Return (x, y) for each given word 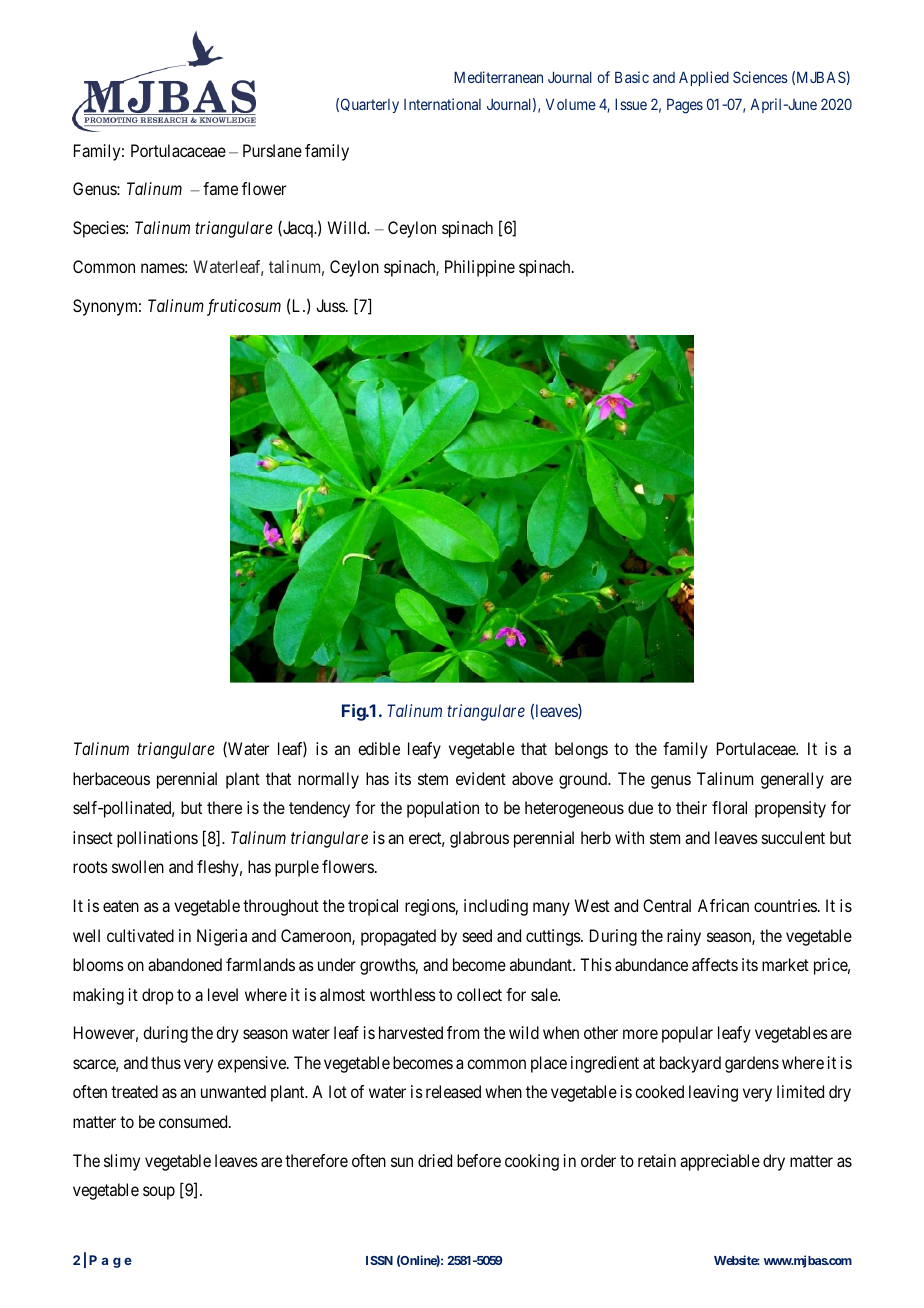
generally (792, 780)
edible (379, 748)
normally (328, 780)
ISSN (379, 1260)
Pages (685, 106)
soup (159, 1193)
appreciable (720, 1162)
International (442, 104)
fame (220, 188)
